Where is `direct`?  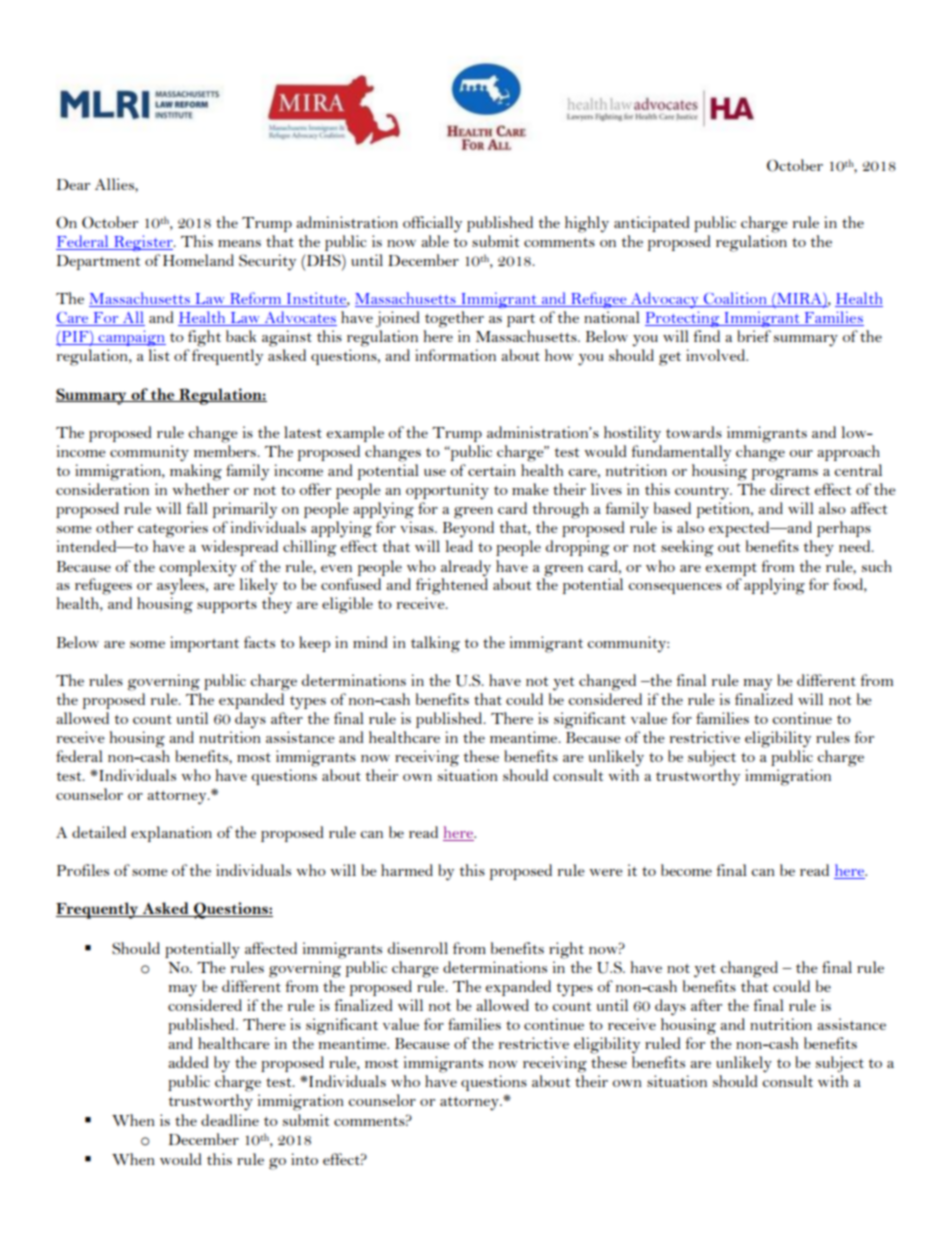 direct is located at coordinates (790, 489).
